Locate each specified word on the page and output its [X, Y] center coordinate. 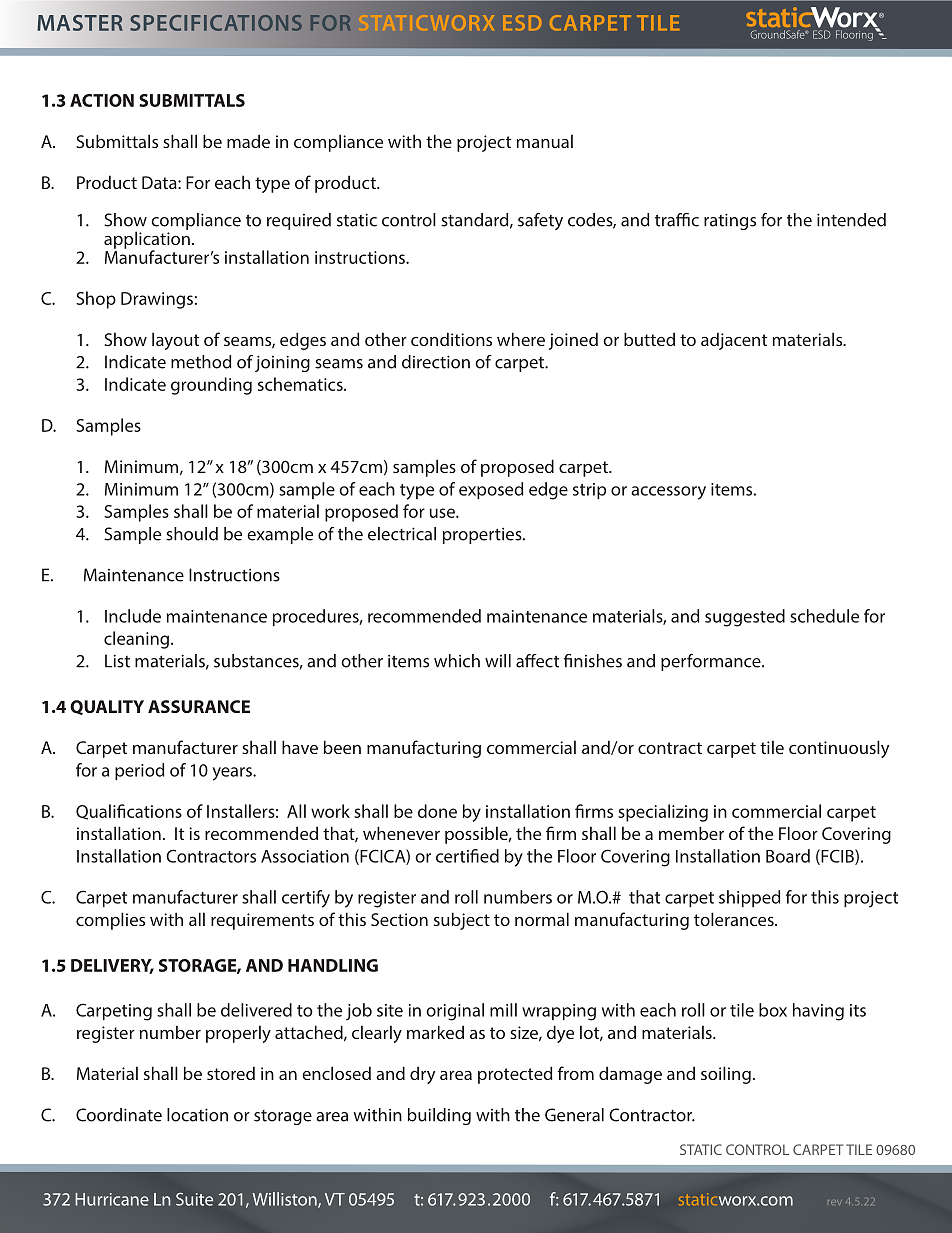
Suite [194, 1199]
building [439, 1116]
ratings [730, 221]
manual [545, 141]
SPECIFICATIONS [216, 23]
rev [835, 1202]
